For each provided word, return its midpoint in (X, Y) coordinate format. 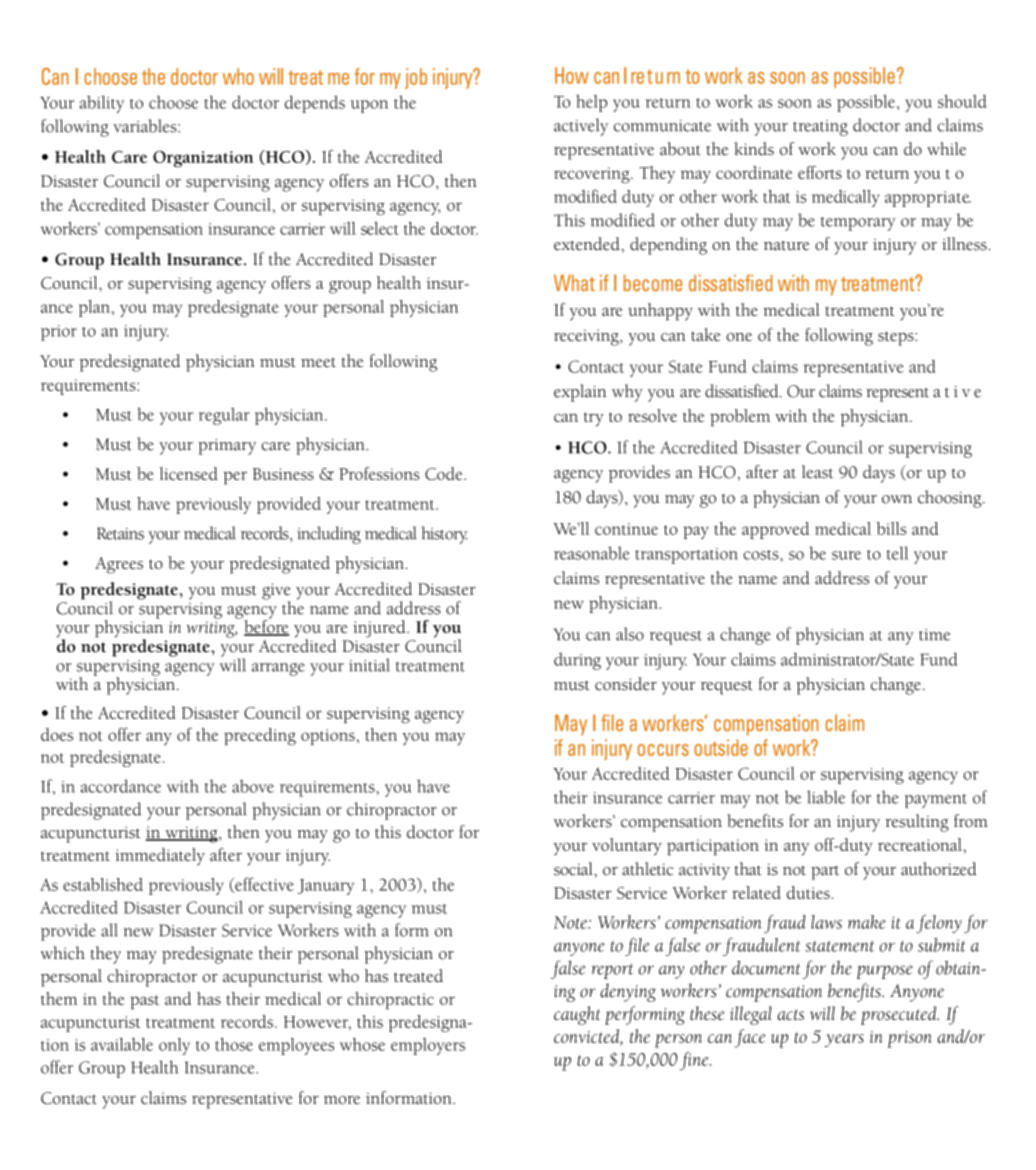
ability (102, 104)
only (174, 1046)
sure (846, 555)
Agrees (119, 565)
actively (581, 127)
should (962, 101)
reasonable (591, 553)
